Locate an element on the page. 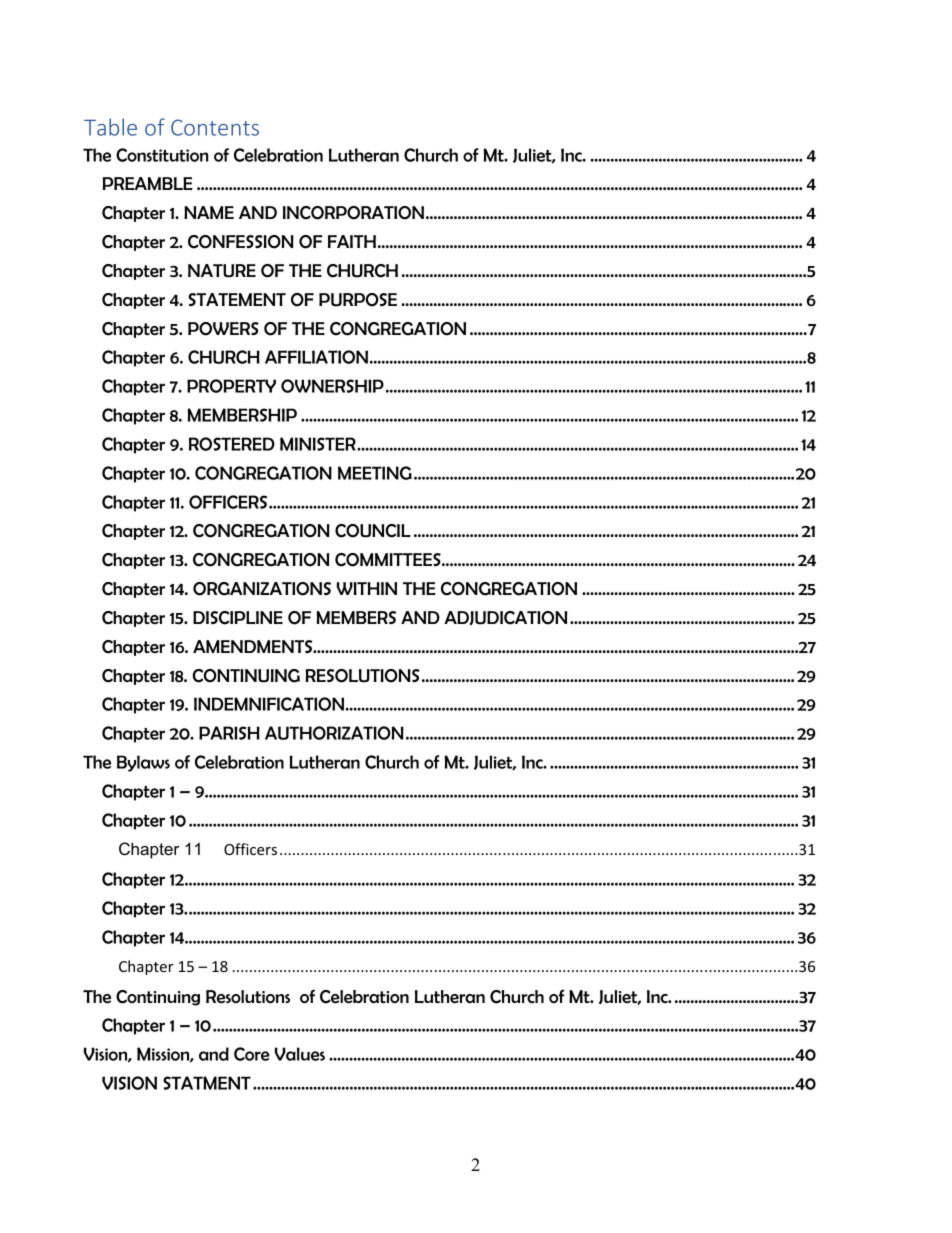 The width and height of the image is (952, 1233). INCORPORATION is located at coordinates (353, 213).
